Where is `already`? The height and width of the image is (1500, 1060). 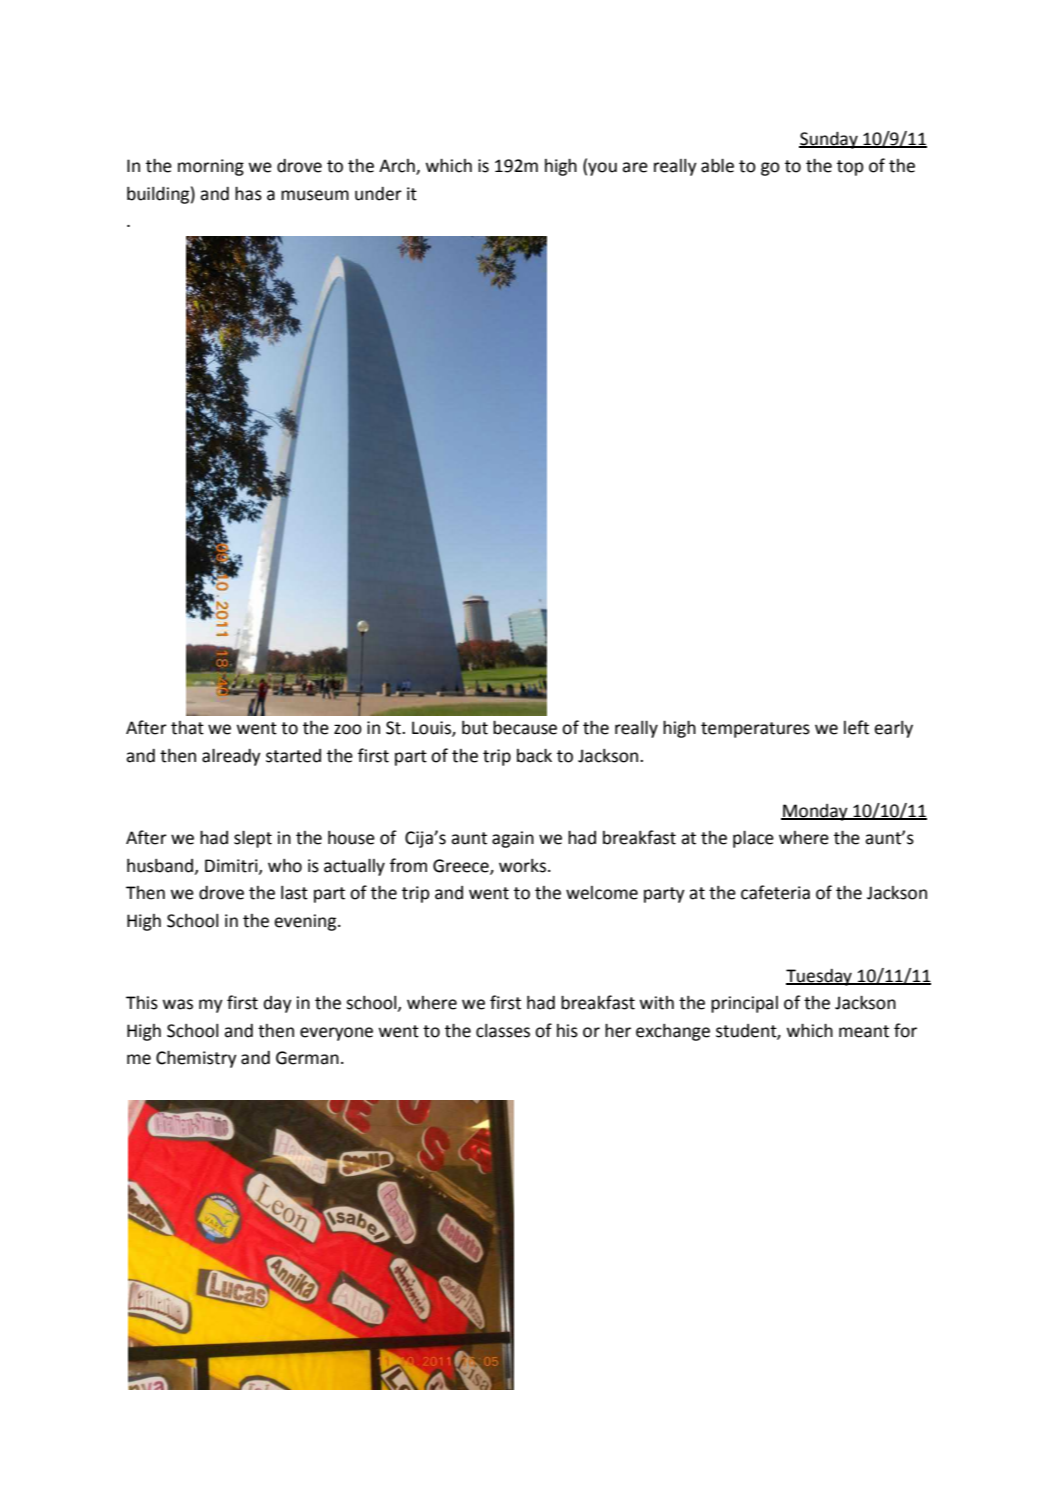
already is located at coordinates (231, 757).
